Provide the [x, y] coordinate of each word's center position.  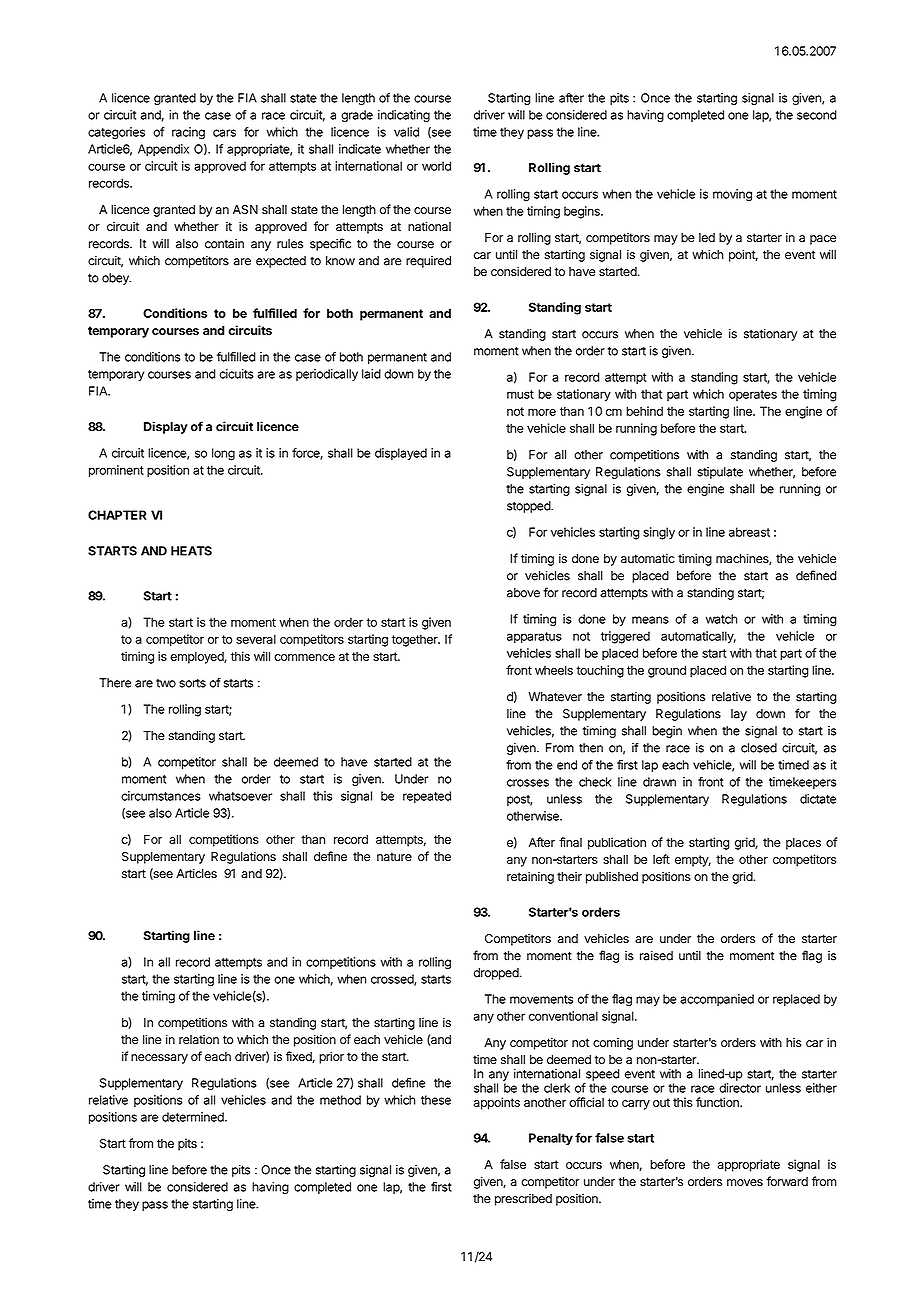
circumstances [161, 796]
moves [745, 1182]
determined [194, 1117]
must [520, 394]
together [416, 640]
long [223, 454]
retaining [530, 877]
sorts [192, 683]
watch [722, 619]
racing [188, 133]
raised [656, 956]
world [436, 166]
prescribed [523, 1200]
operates [753, 395]
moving [732, 195]
